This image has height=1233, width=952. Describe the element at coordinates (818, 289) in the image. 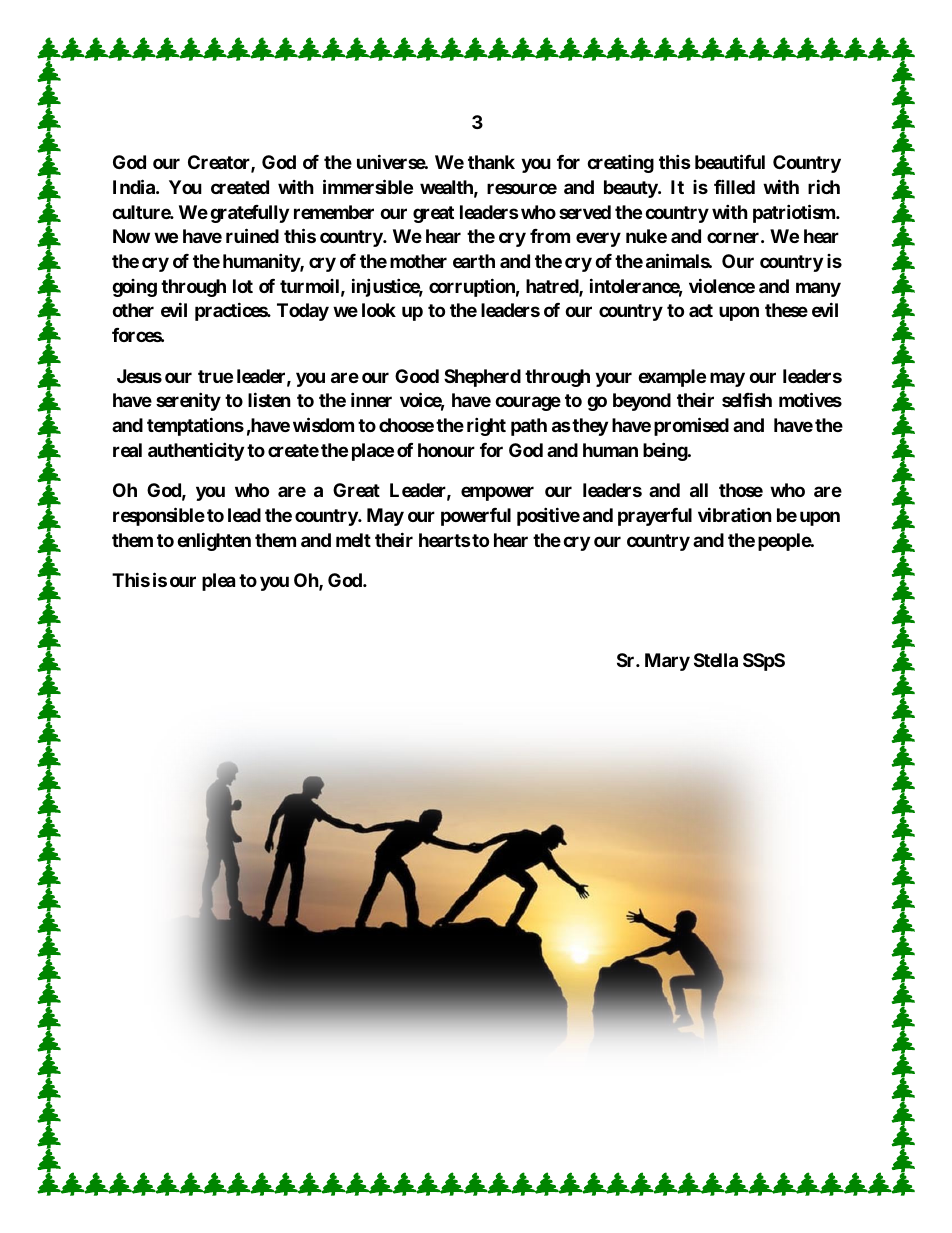

I see `many` at that location.
